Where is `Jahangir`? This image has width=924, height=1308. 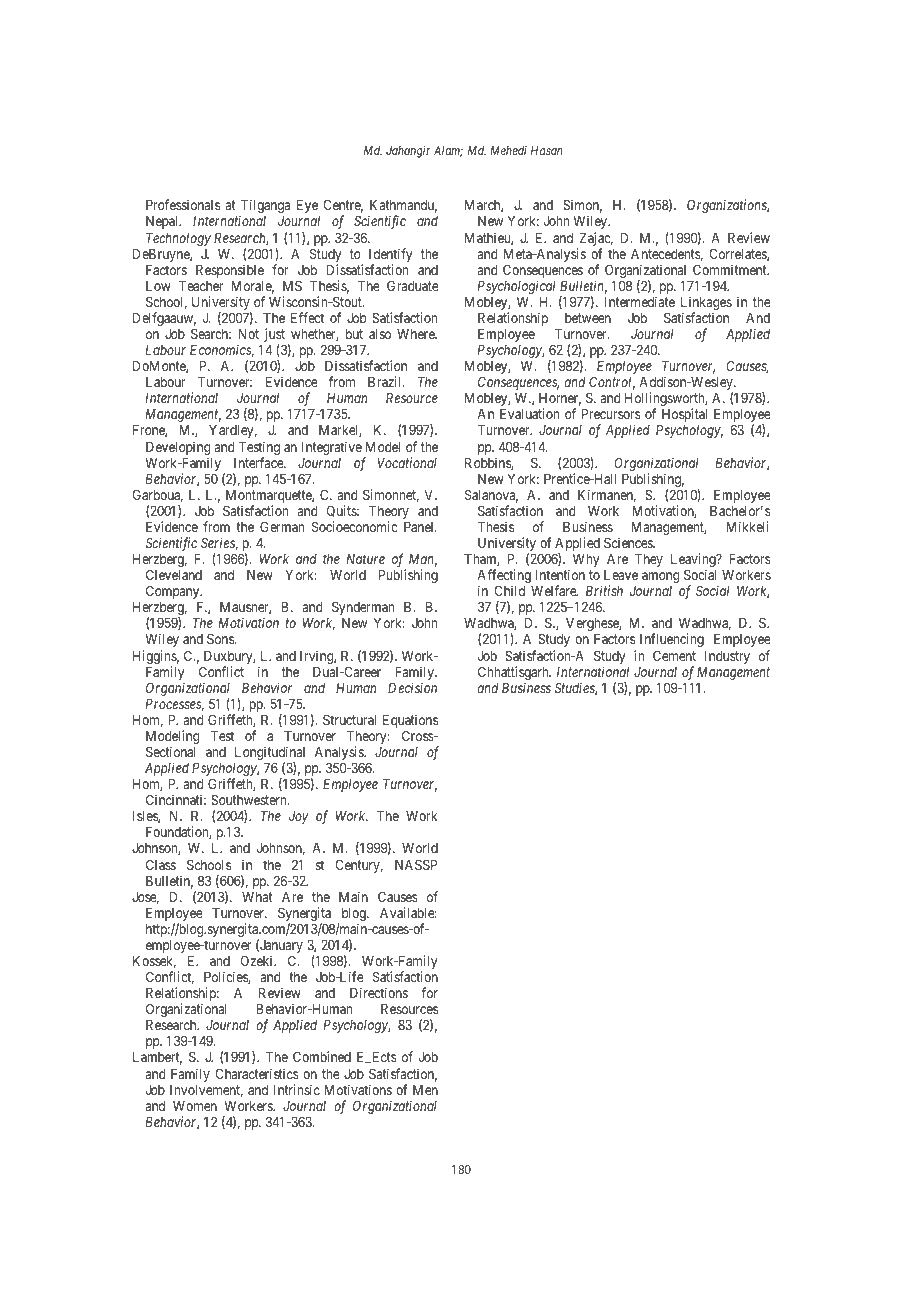 Jahangir is located at coordinates (408, 152).
